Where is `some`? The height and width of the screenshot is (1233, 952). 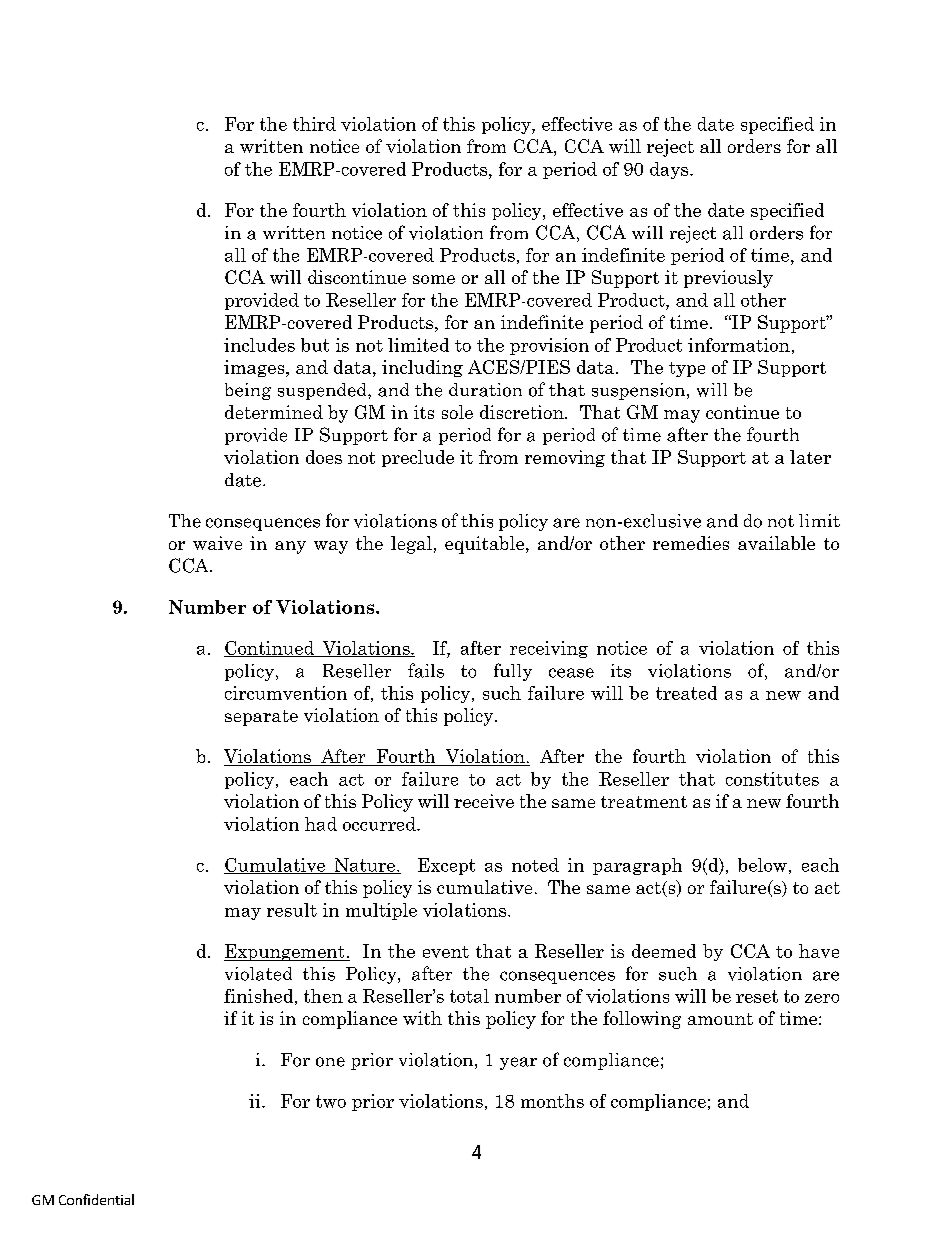 some is located at coordinates (434, 279).
